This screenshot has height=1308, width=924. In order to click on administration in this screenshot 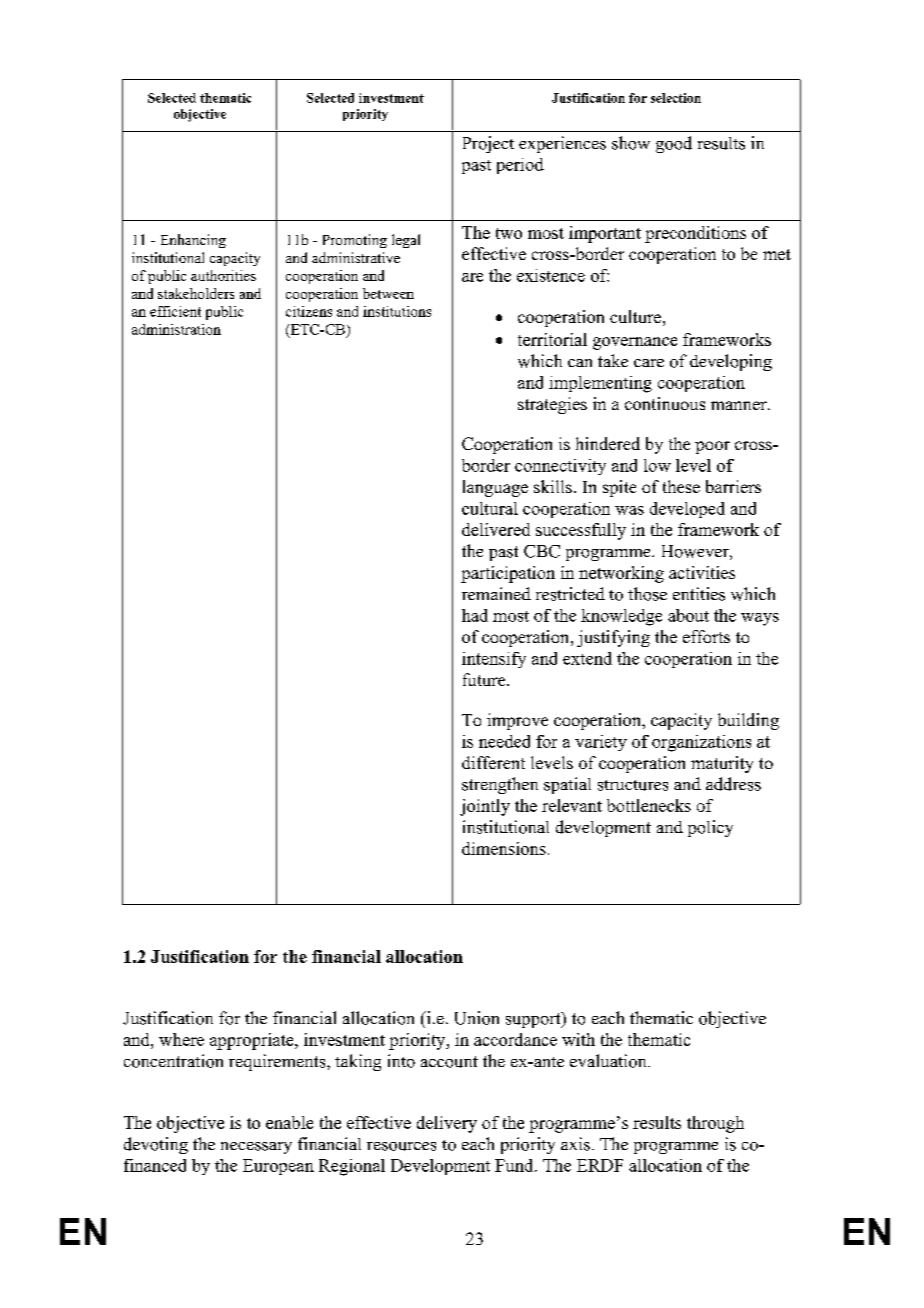, I will do `click(176, 329)`.
